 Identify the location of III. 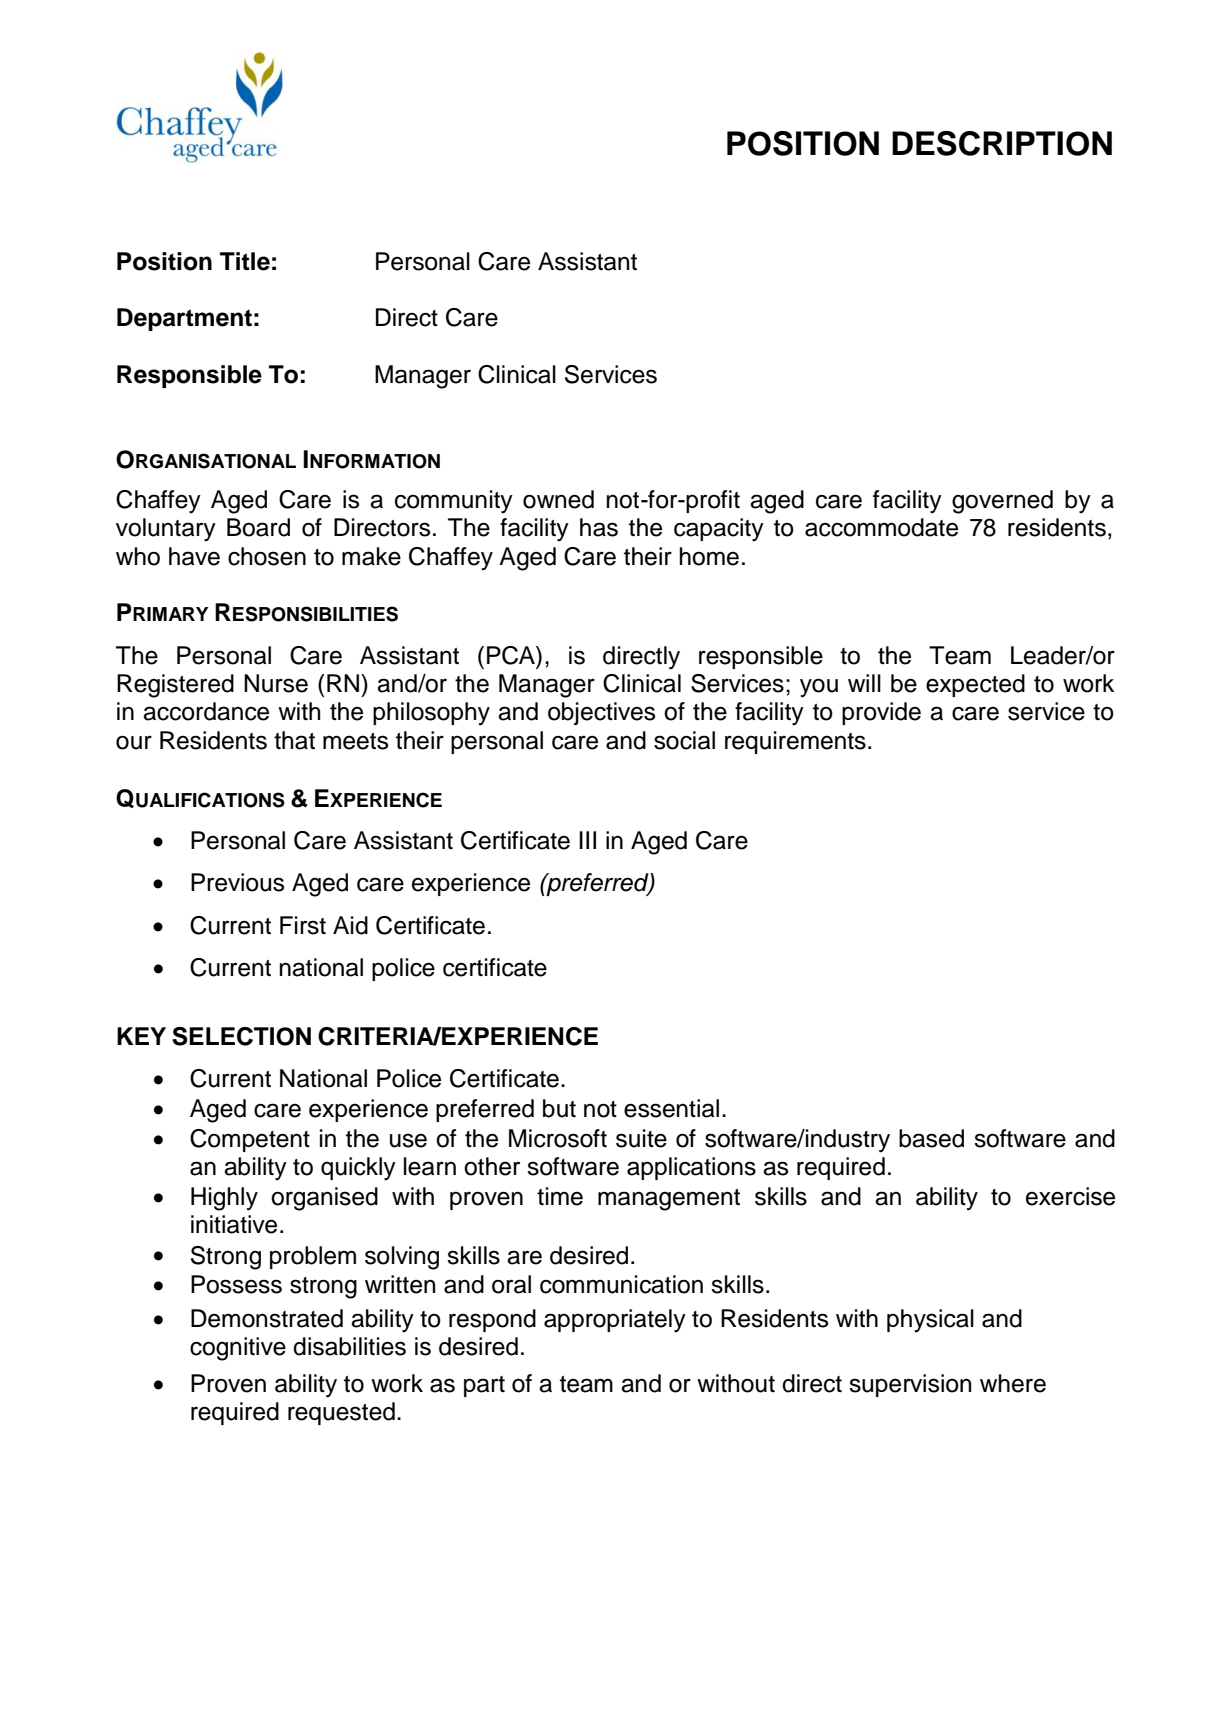
(587, 840).
